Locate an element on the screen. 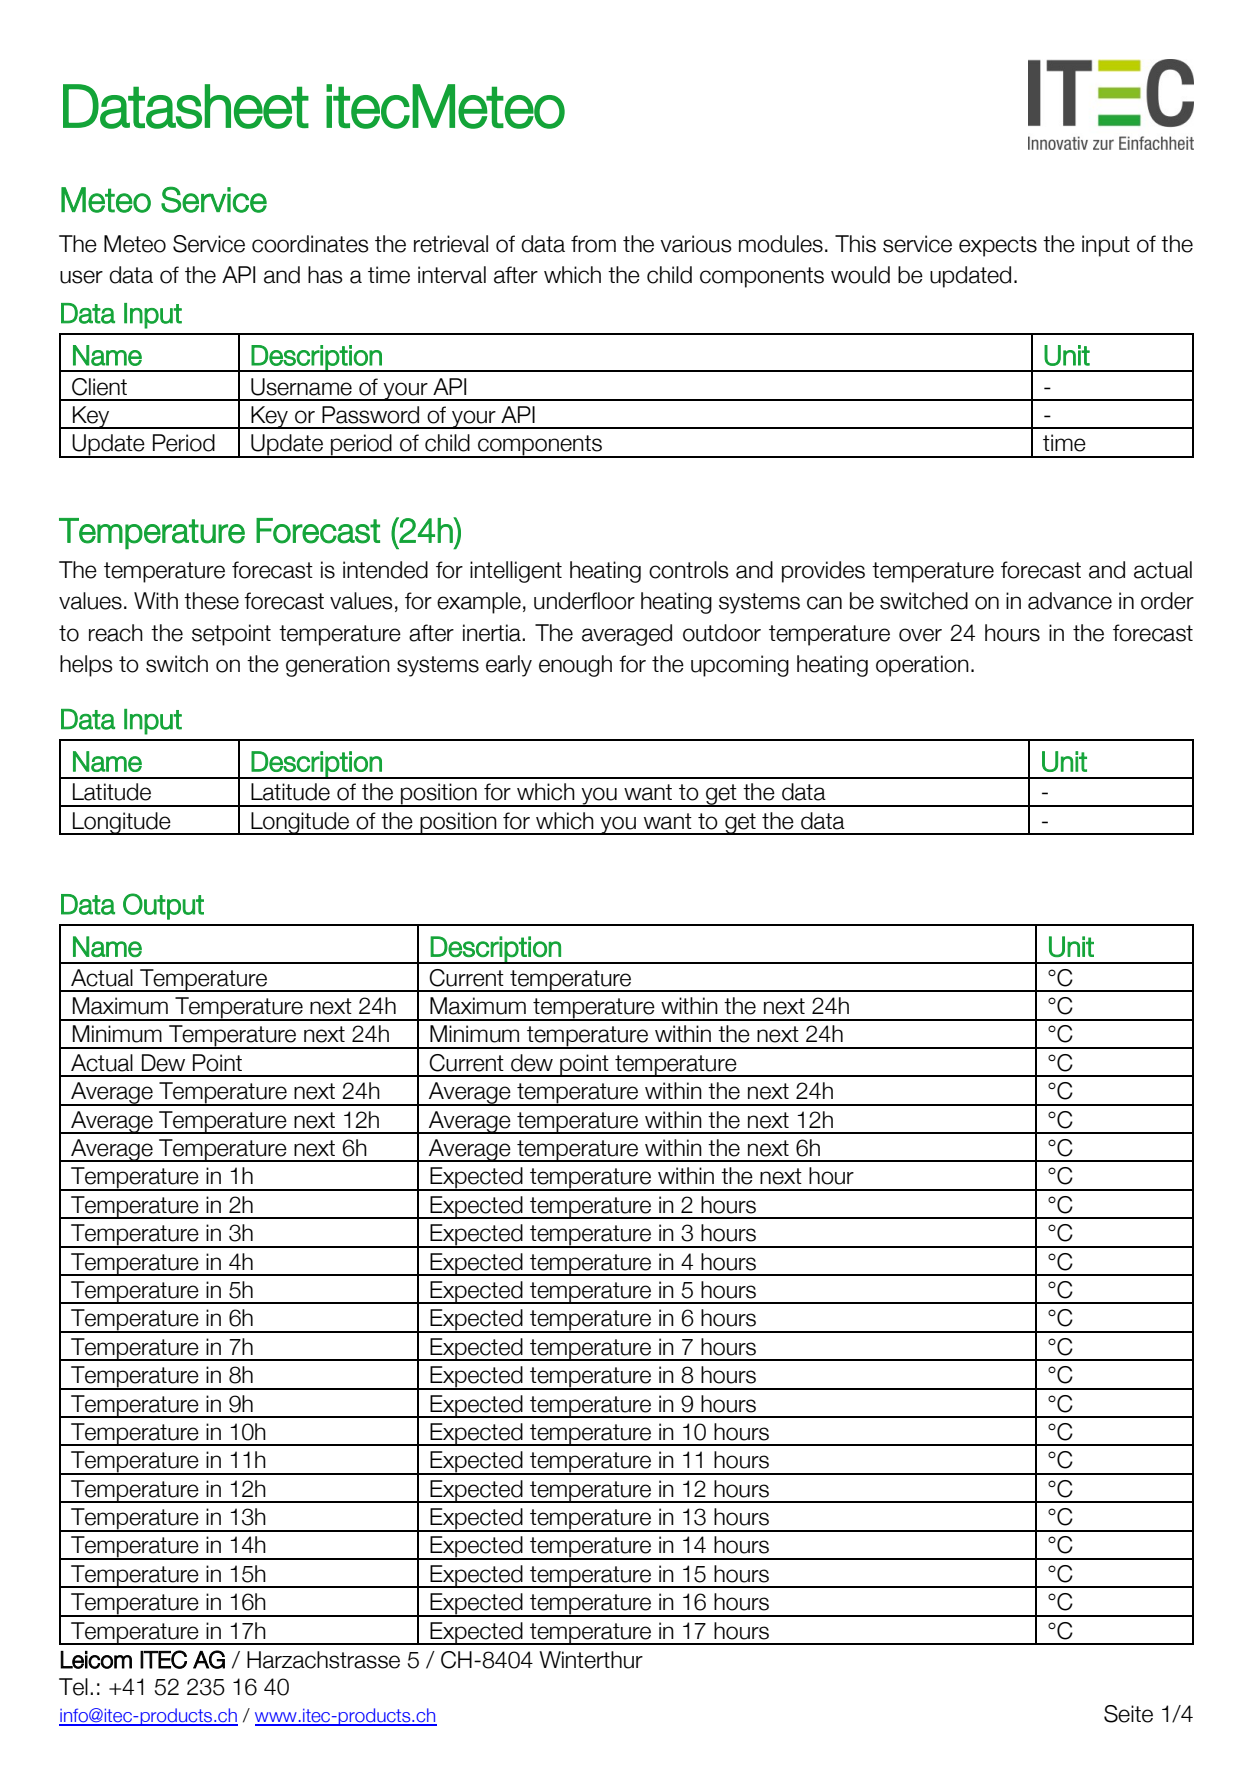 This screenshot has height=1772, width=1253. Output is located at coordinates (163, 906).
